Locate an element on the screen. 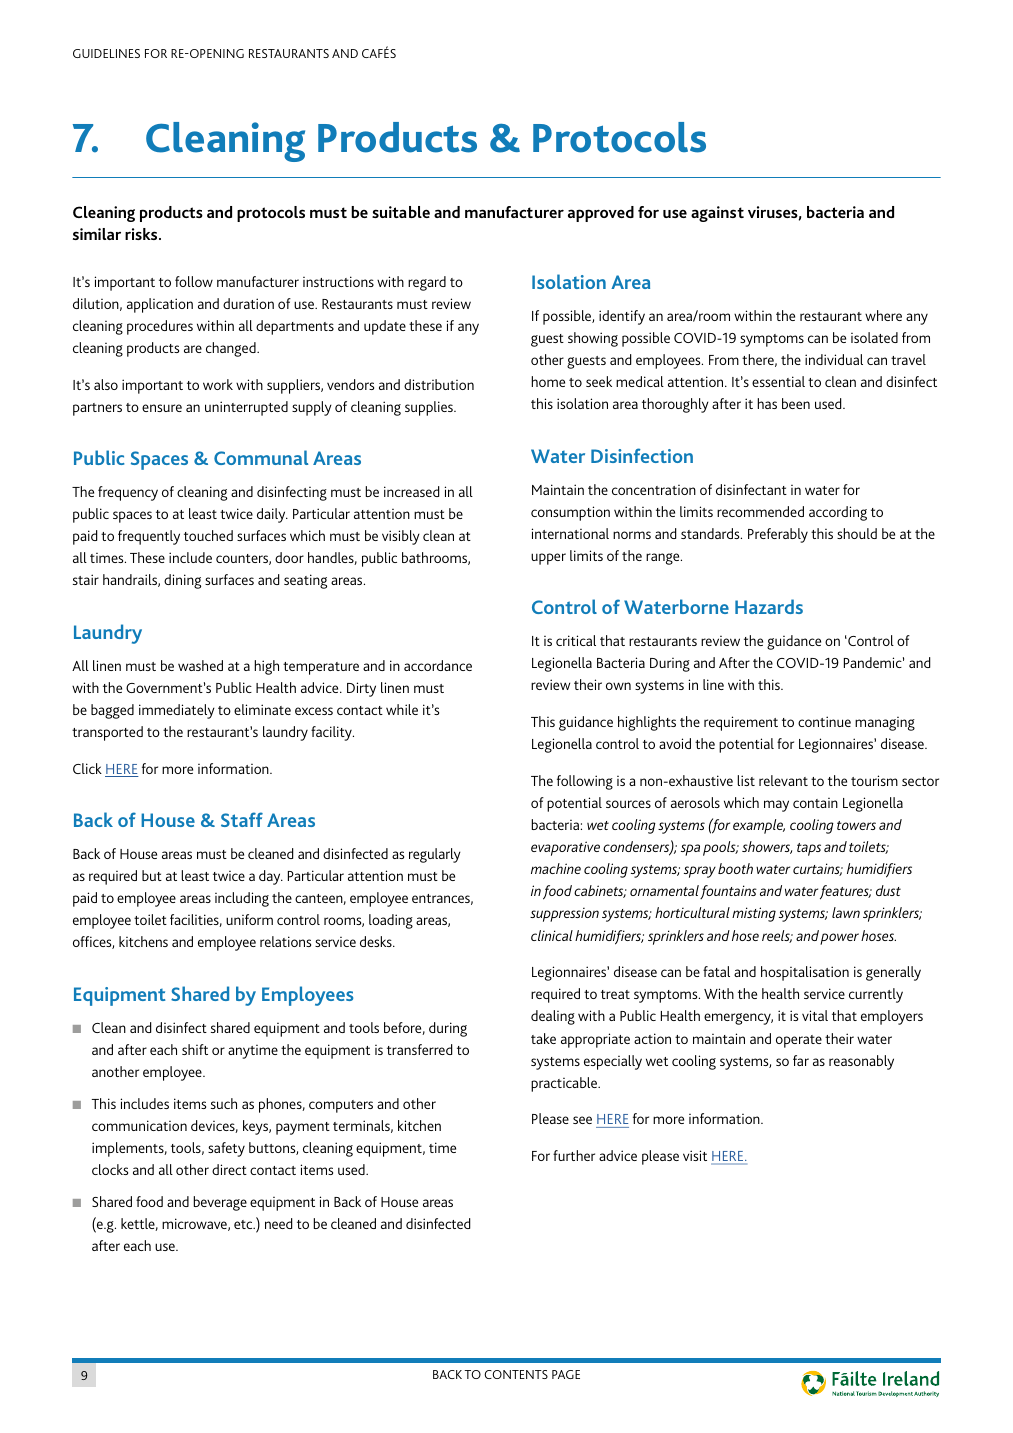 The height and width of the screenshot is (1433, 1013). etc is located at coordinates (244, 1224).
